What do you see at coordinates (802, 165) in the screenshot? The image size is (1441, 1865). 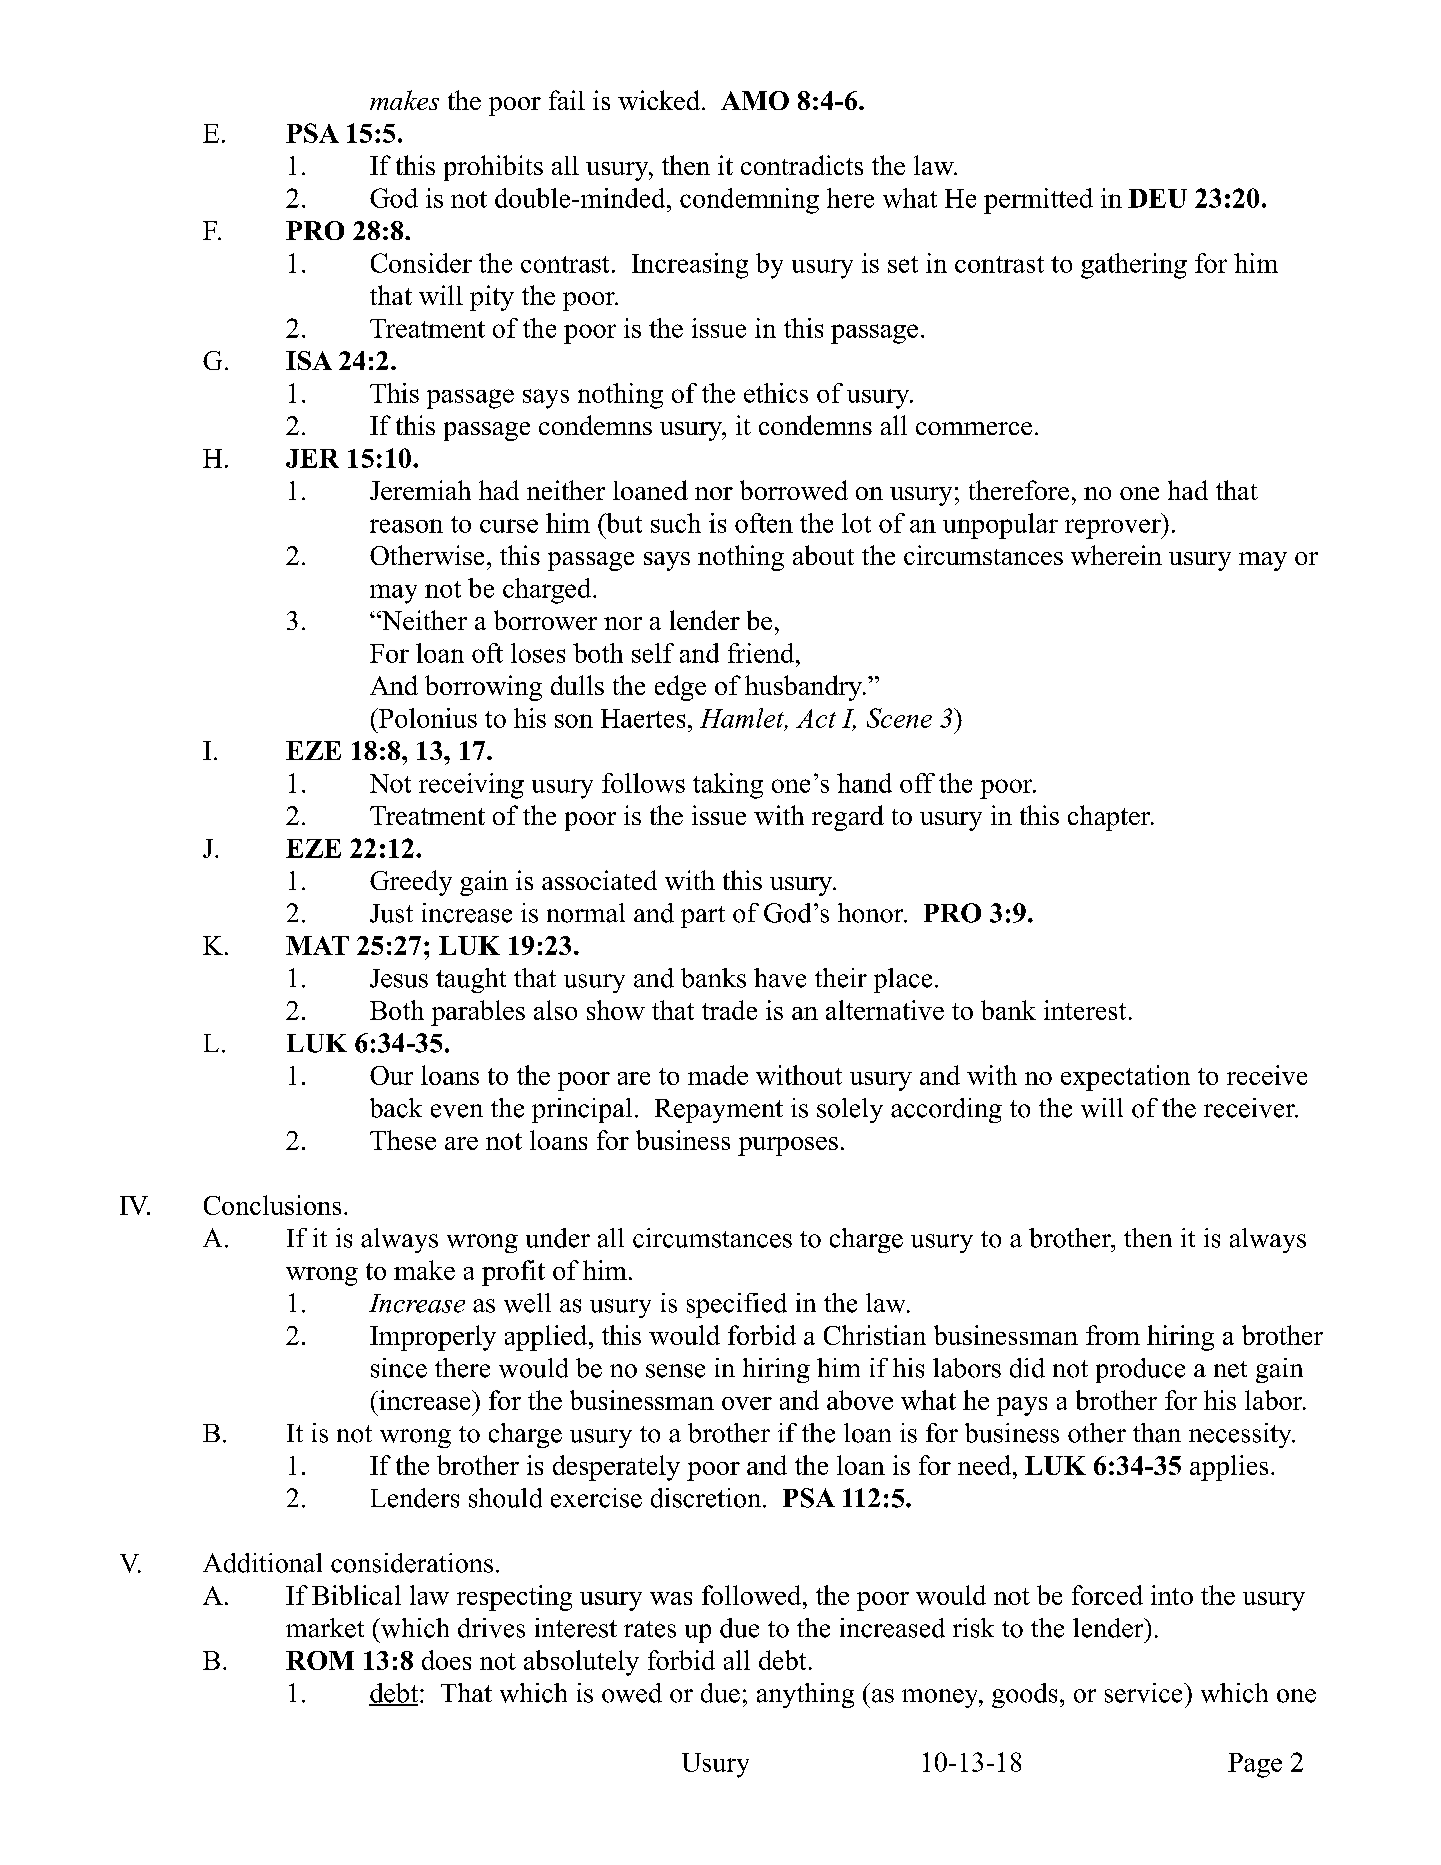 I see `contradicts` at bounding box center [802, 165].
